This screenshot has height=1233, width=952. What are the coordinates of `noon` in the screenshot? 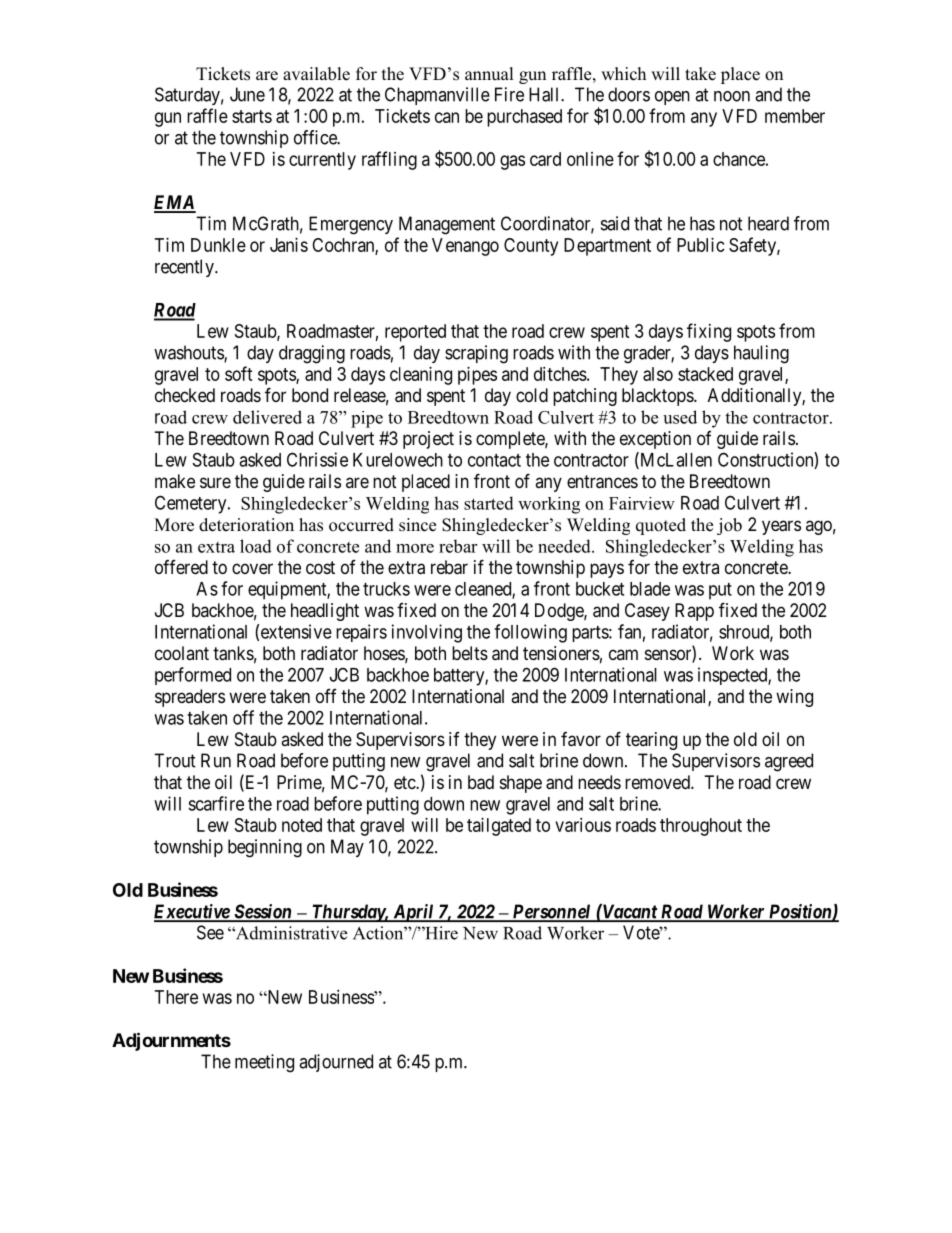 It's located at (732, 96).
